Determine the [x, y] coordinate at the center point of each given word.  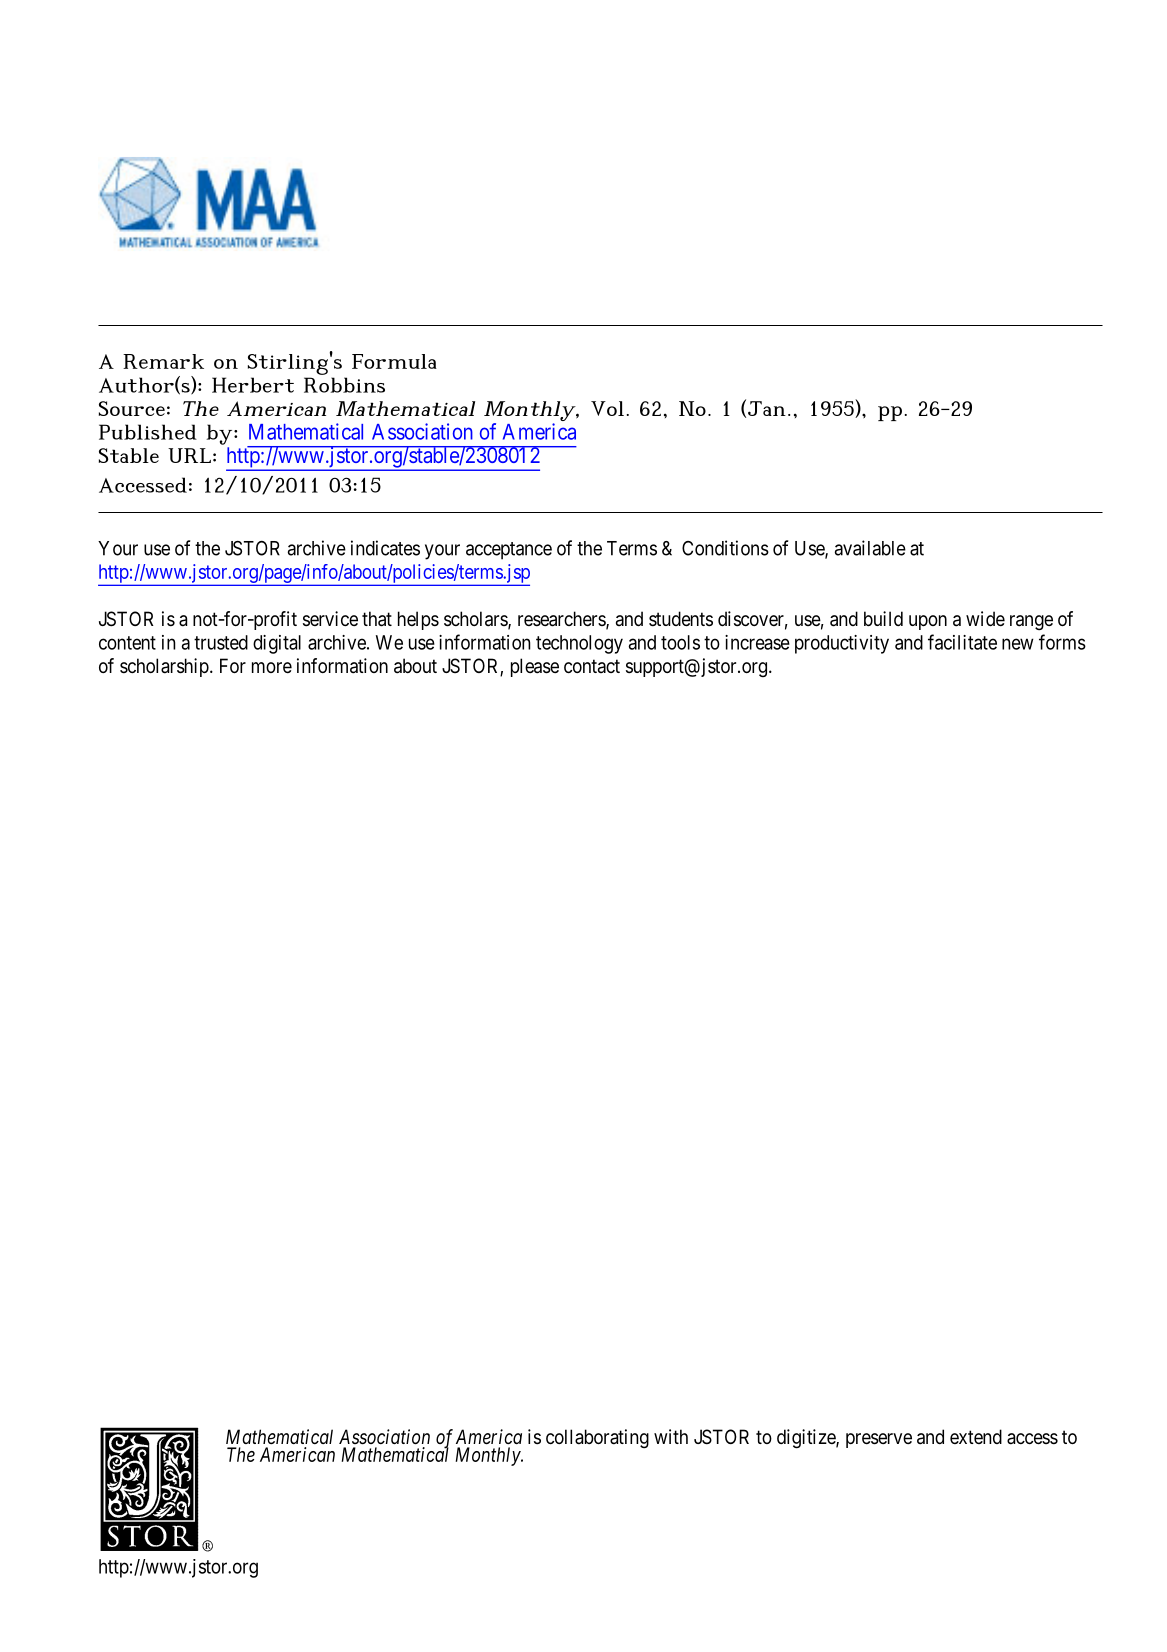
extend [976, 1436]
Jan [767, 408]
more [272, 667]
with [671, 1436]
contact [592, 666]
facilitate [962, 642]
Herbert [253, 385]
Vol [607, 408]
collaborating [597, 1438]
